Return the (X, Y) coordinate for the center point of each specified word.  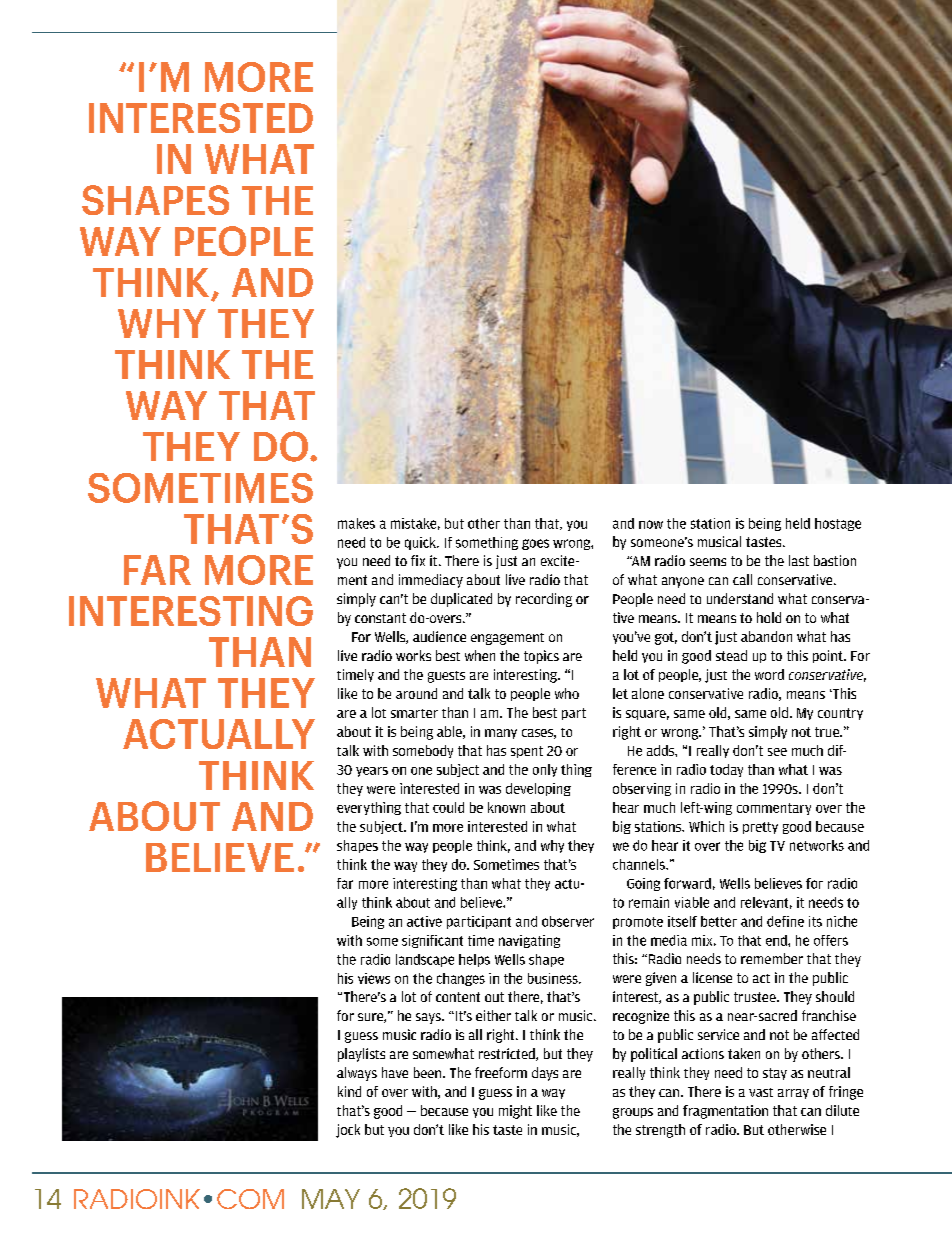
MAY (331, 1199)
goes (535, 544)
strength (660, 1131)
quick (421, 543)
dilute (842, 1110)
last (799, 560)
